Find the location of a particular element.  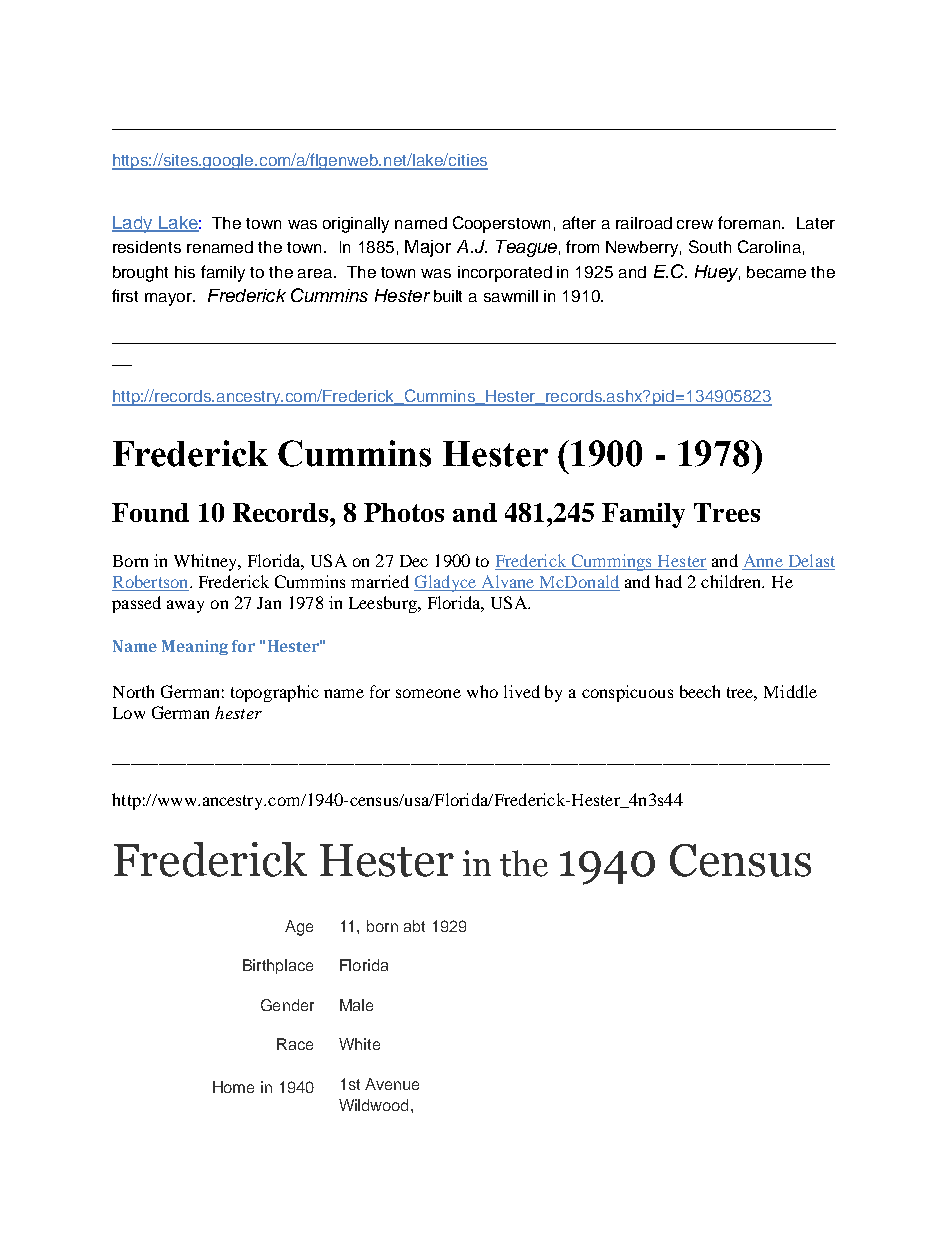

Avenue is located at coordinates (392, 1084).
